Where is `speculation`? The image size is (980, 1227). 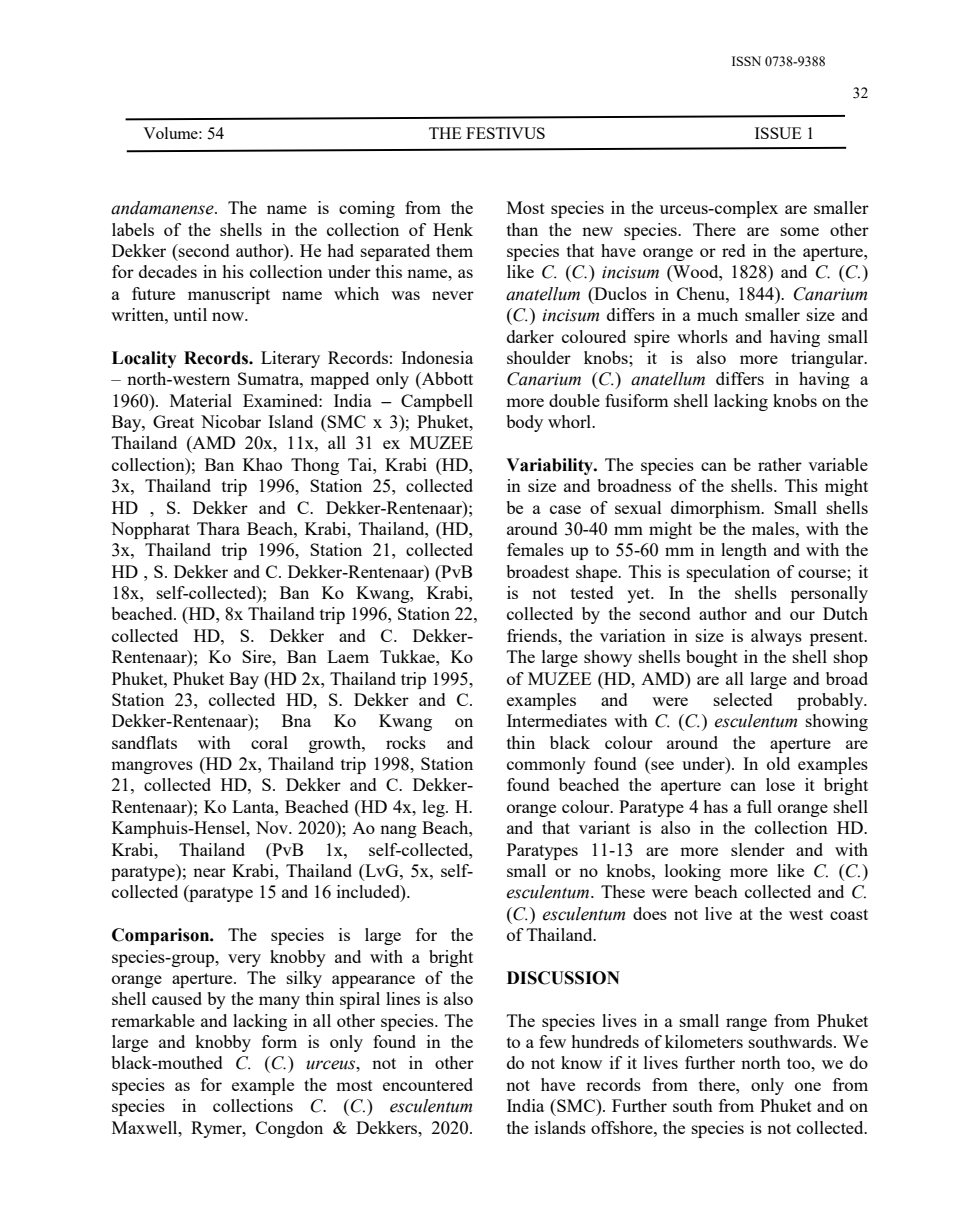
speculation is located at coordinates (728, 573).
